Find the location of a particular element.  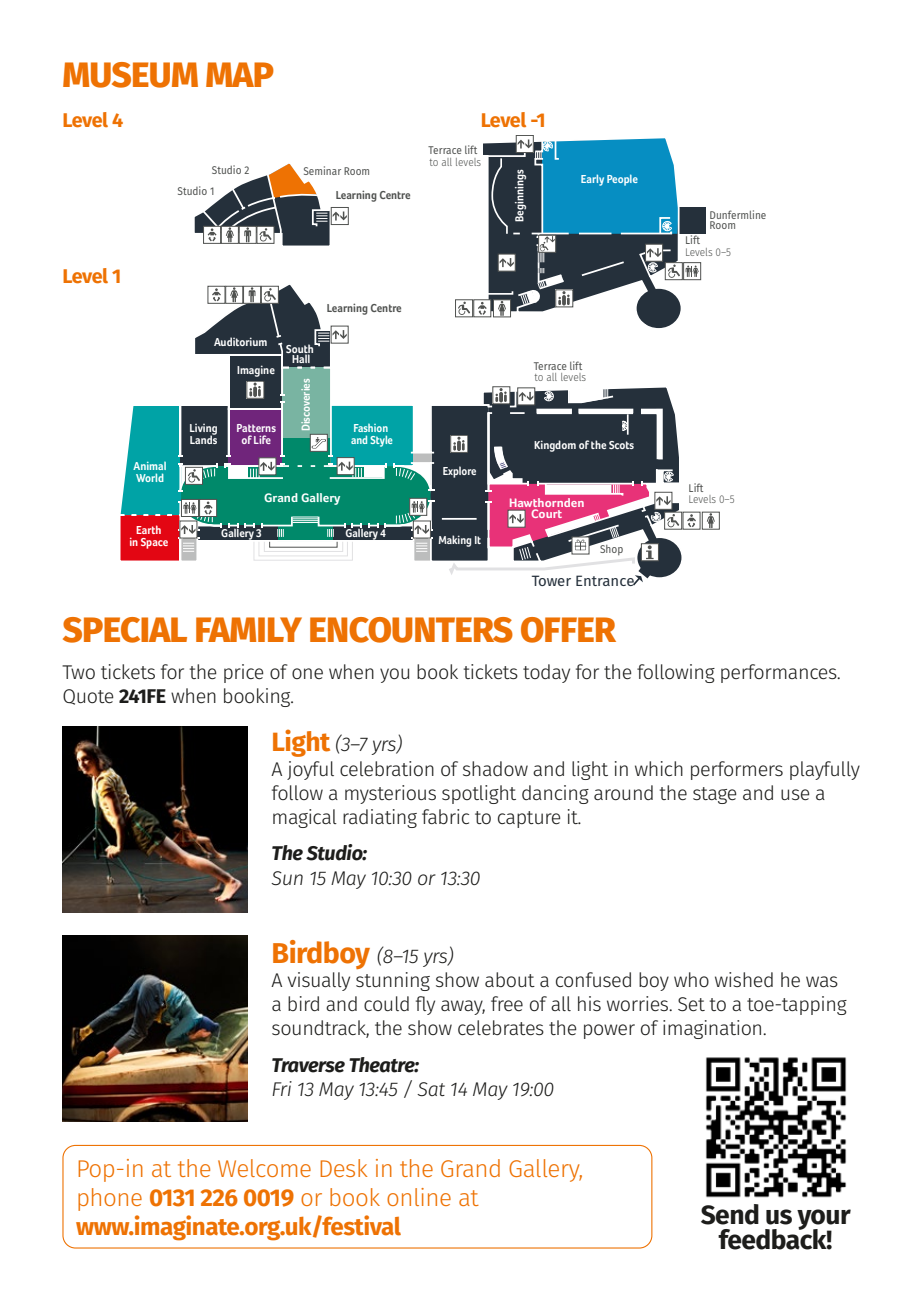

online is located at coordinates (419, 1197).
